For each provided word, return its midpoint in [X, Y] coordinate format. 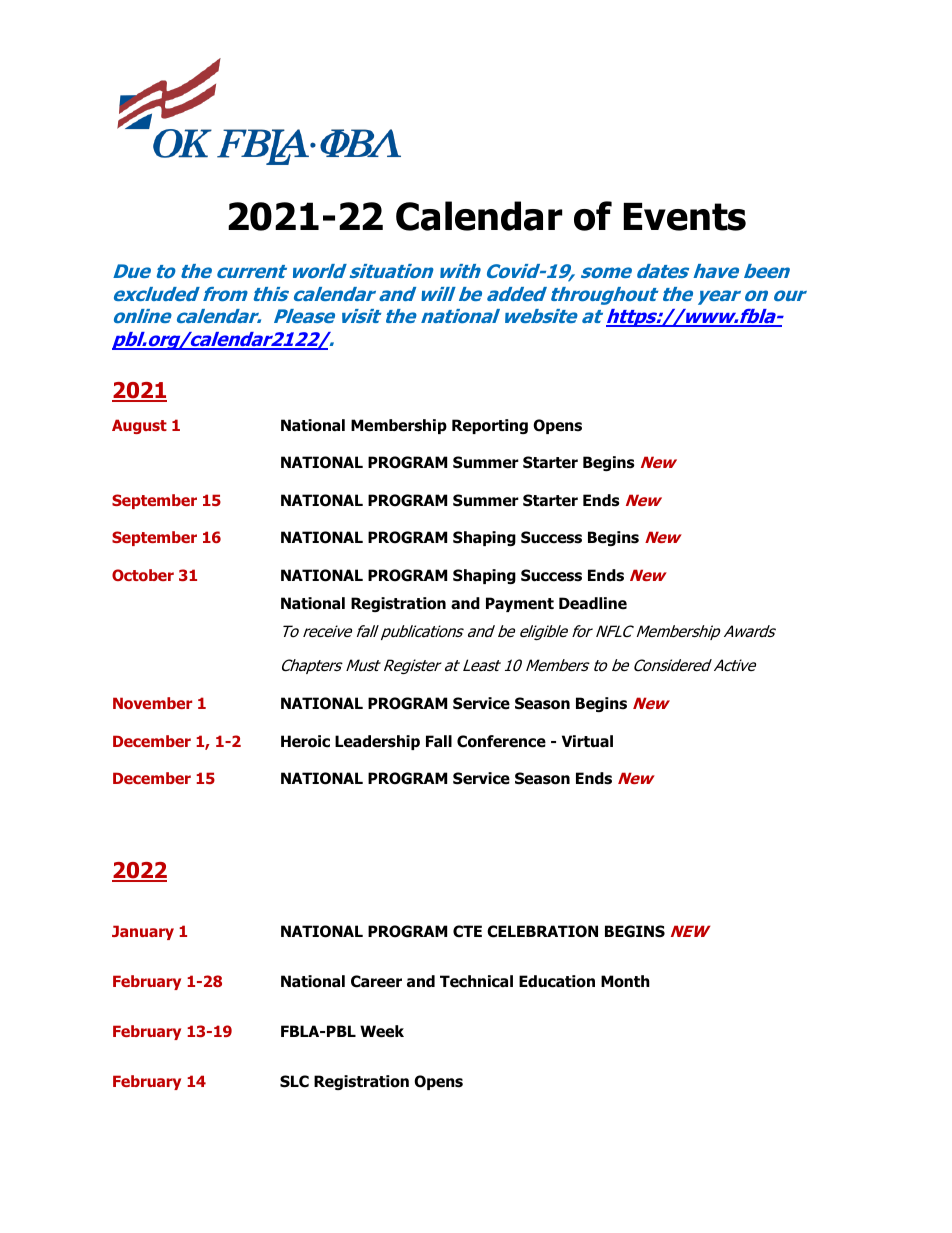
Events [685, 217]
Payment [520, 604]
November [152, 703]
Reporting [490, 426]
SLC [294, 1081]
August [139, 426]
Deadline [593, 603]
